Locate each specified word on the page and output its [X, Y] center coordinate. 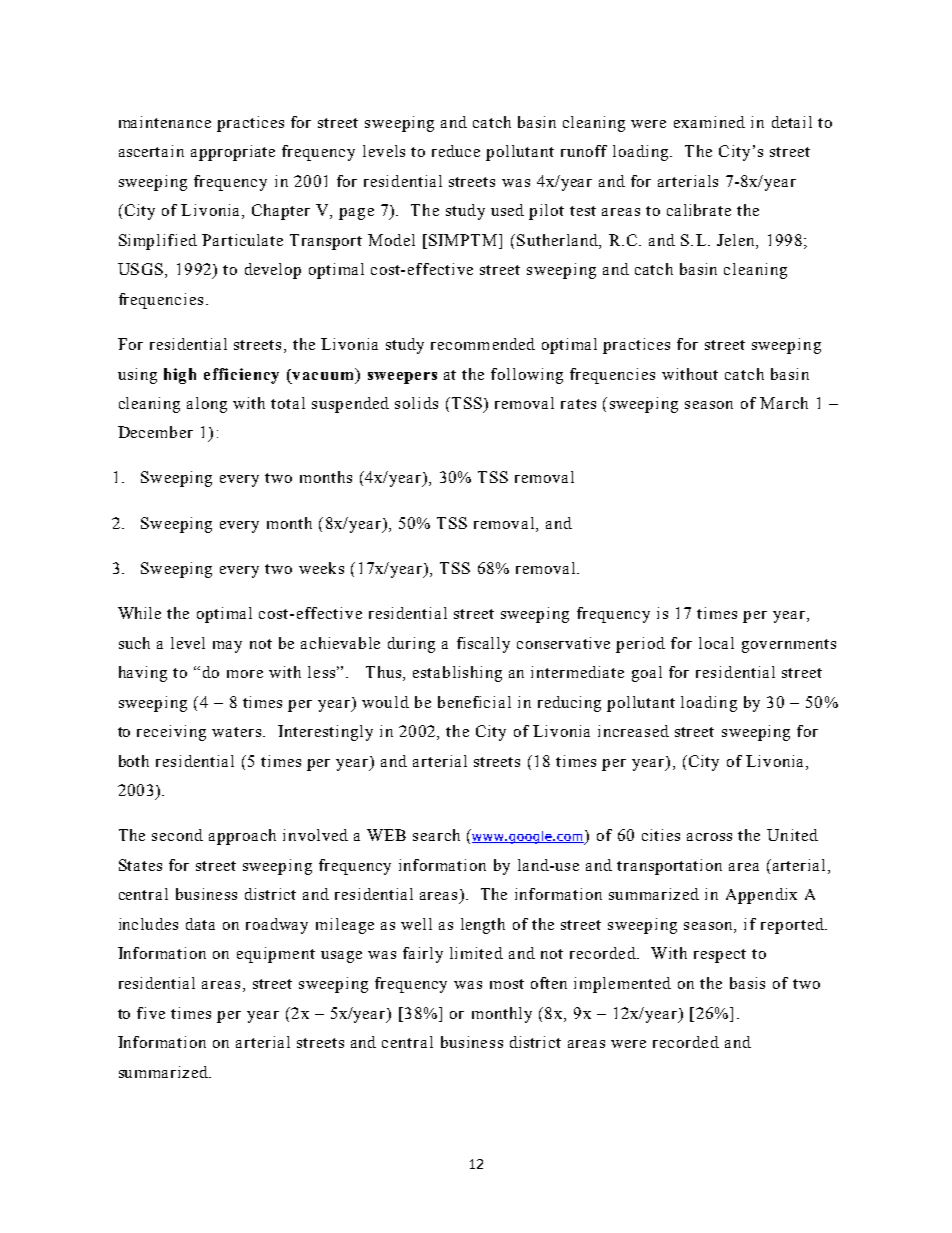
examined [709, 122]
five [151, 1013]
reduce [456, 151]
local [716, 643]
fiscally [483, 645]
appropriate [233, 153]
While [139, 613]
